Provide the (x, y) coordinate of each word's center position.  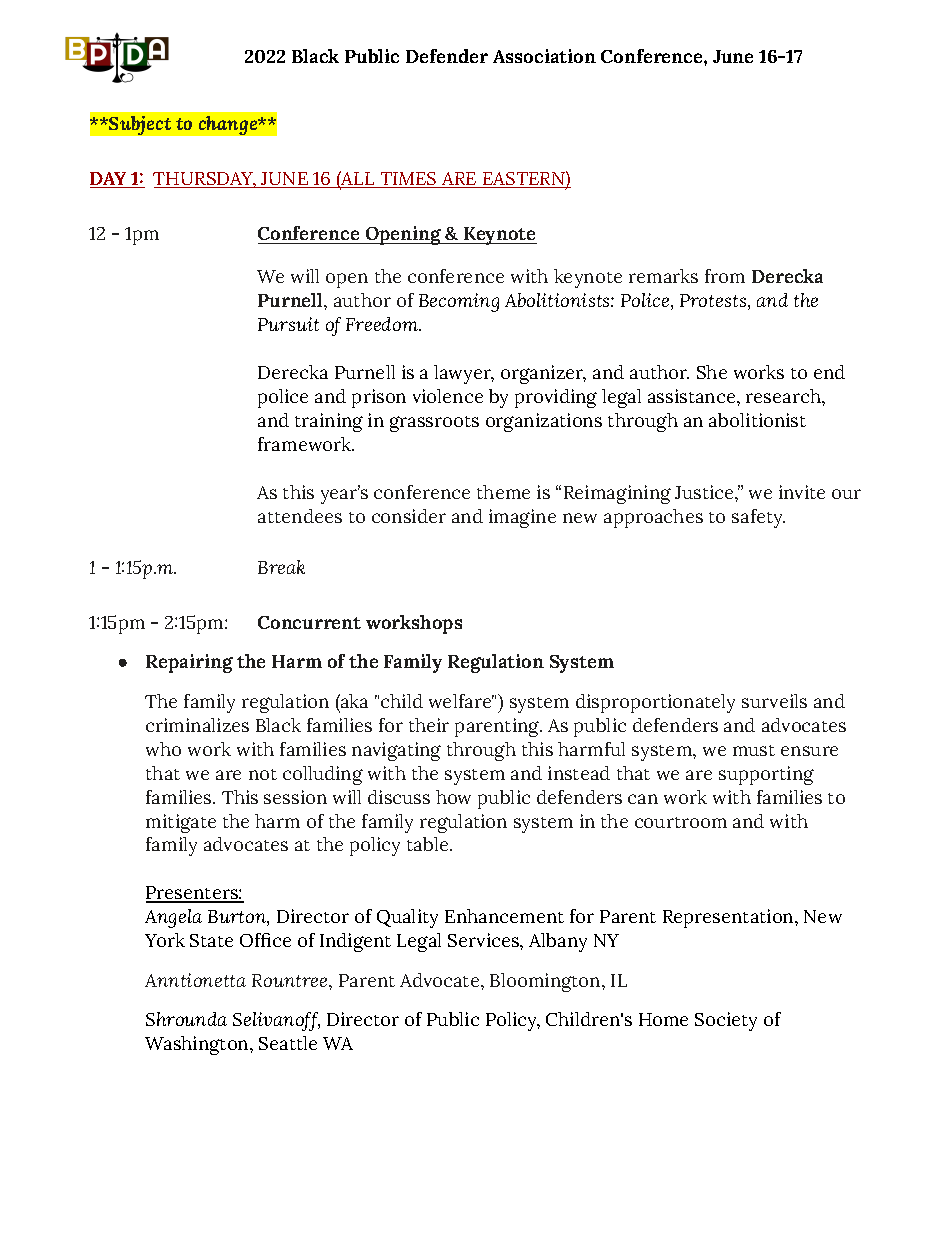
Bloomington (546, 982)
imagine (522, 518)
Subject (139, 125)
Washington (198, 1045)
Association (544, 56)
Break (281, 567)
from (725, 276)
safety (758, 518)
